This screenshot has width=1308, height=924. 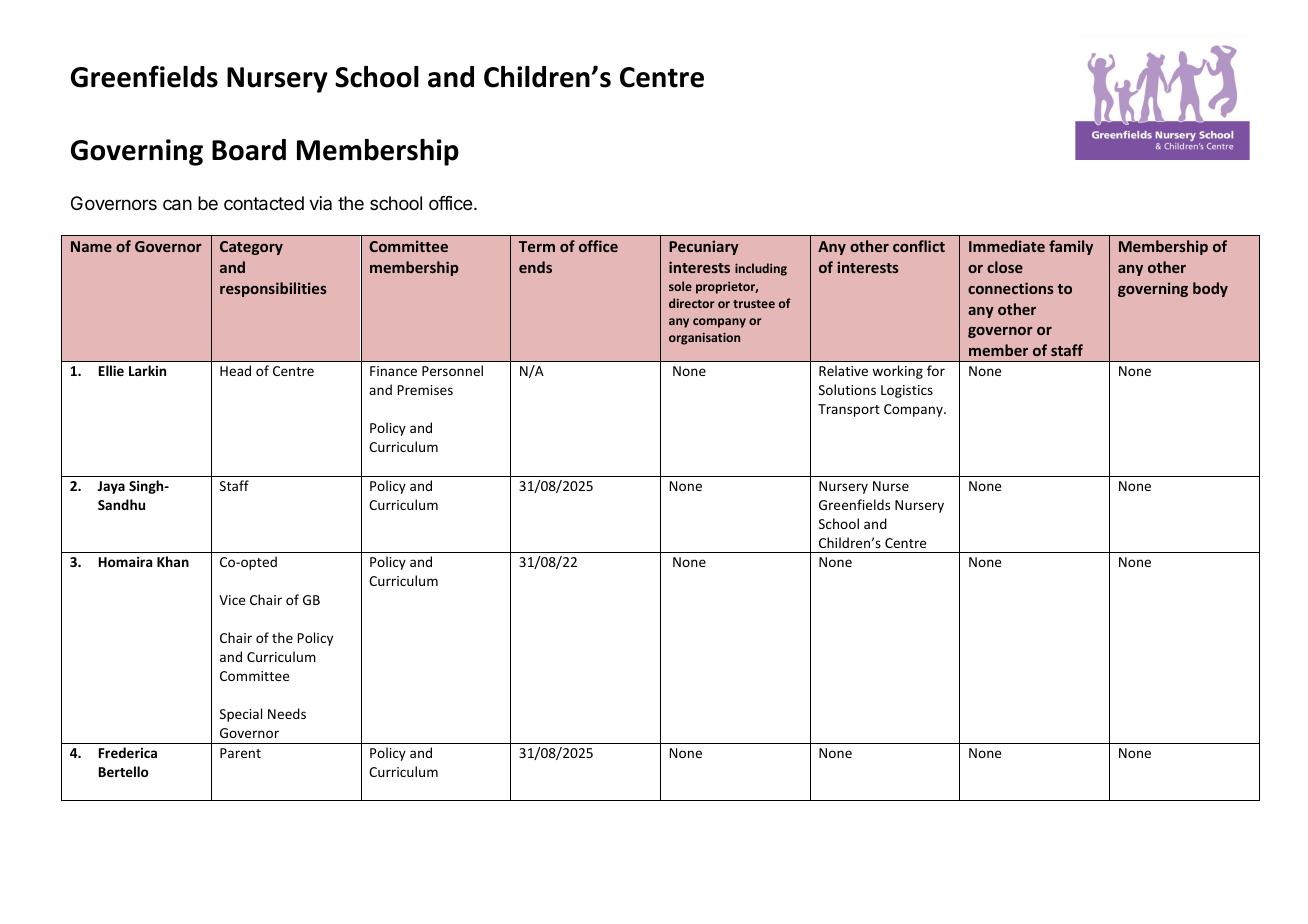 I want to click on director, so click(x=692, y=303).
